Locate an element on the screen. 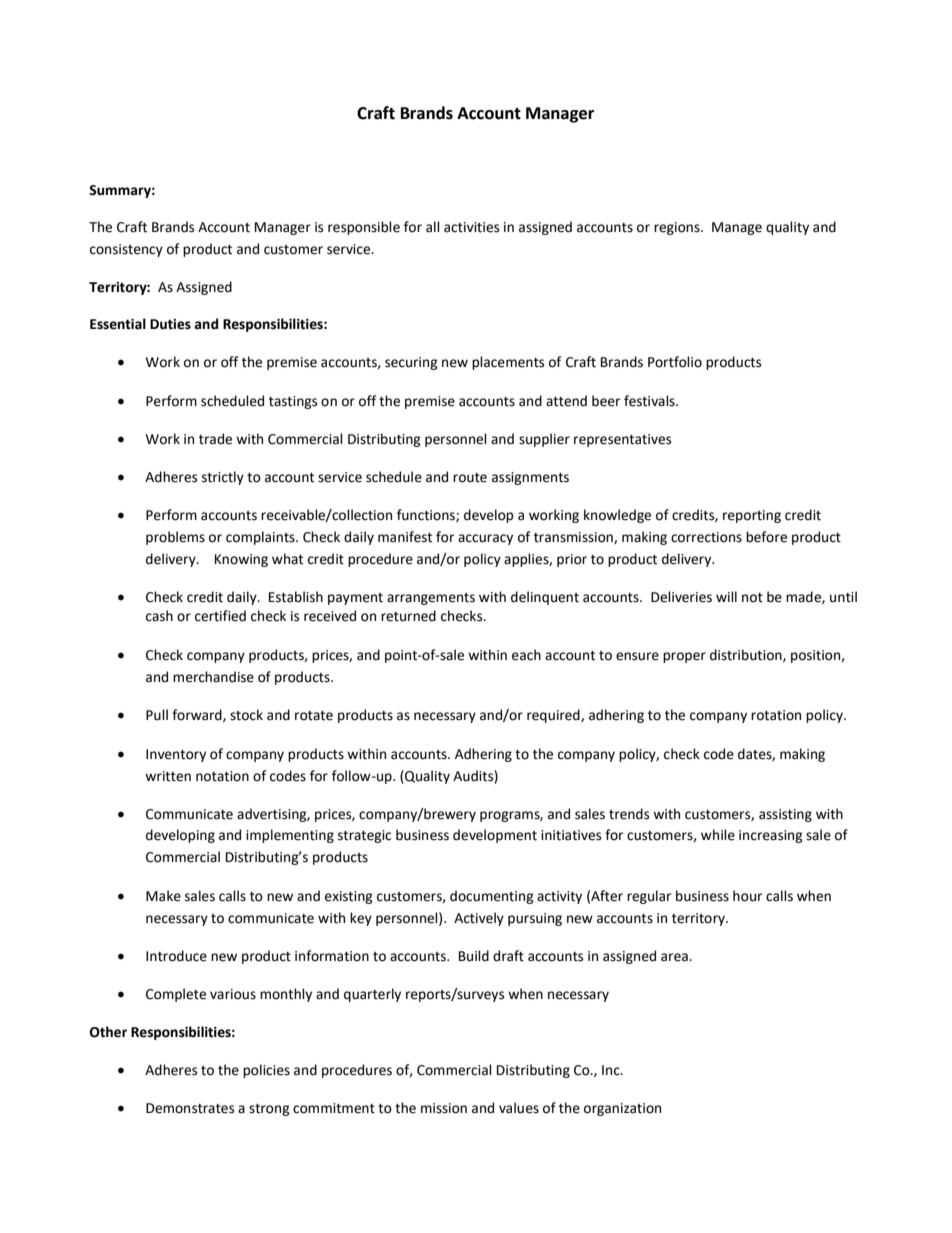 The width and height of the screenshot is (952, 1233). notation is located at coordinates (222, 776).
